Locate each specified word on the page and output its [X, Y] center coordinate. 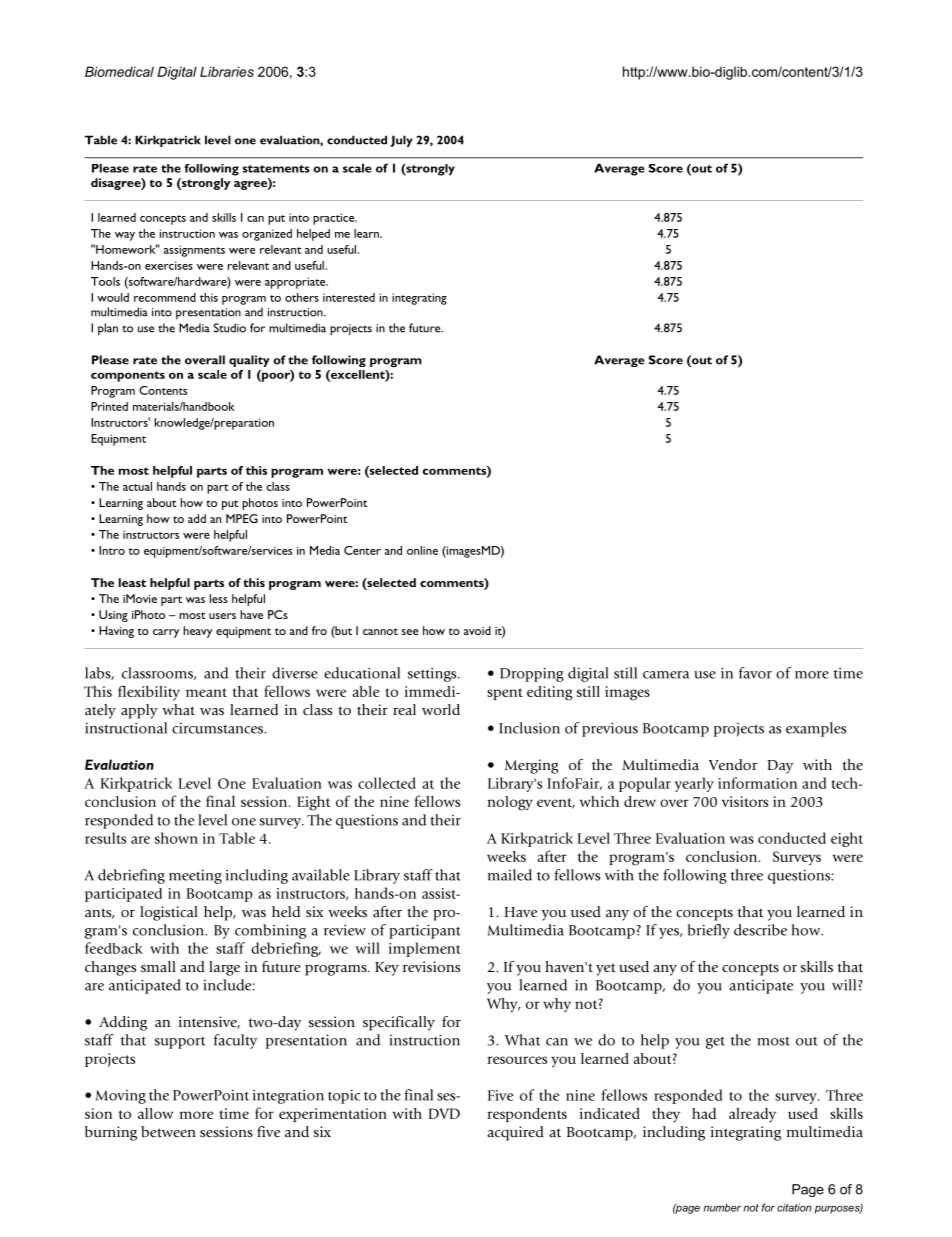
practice [335, 219]
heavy [197, 632]
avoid [477, 630]
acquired [515, 1133]
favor [755, 673]
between [168, 1131]
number [722, 1207]
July [402, 141]
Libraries [227, 71]
